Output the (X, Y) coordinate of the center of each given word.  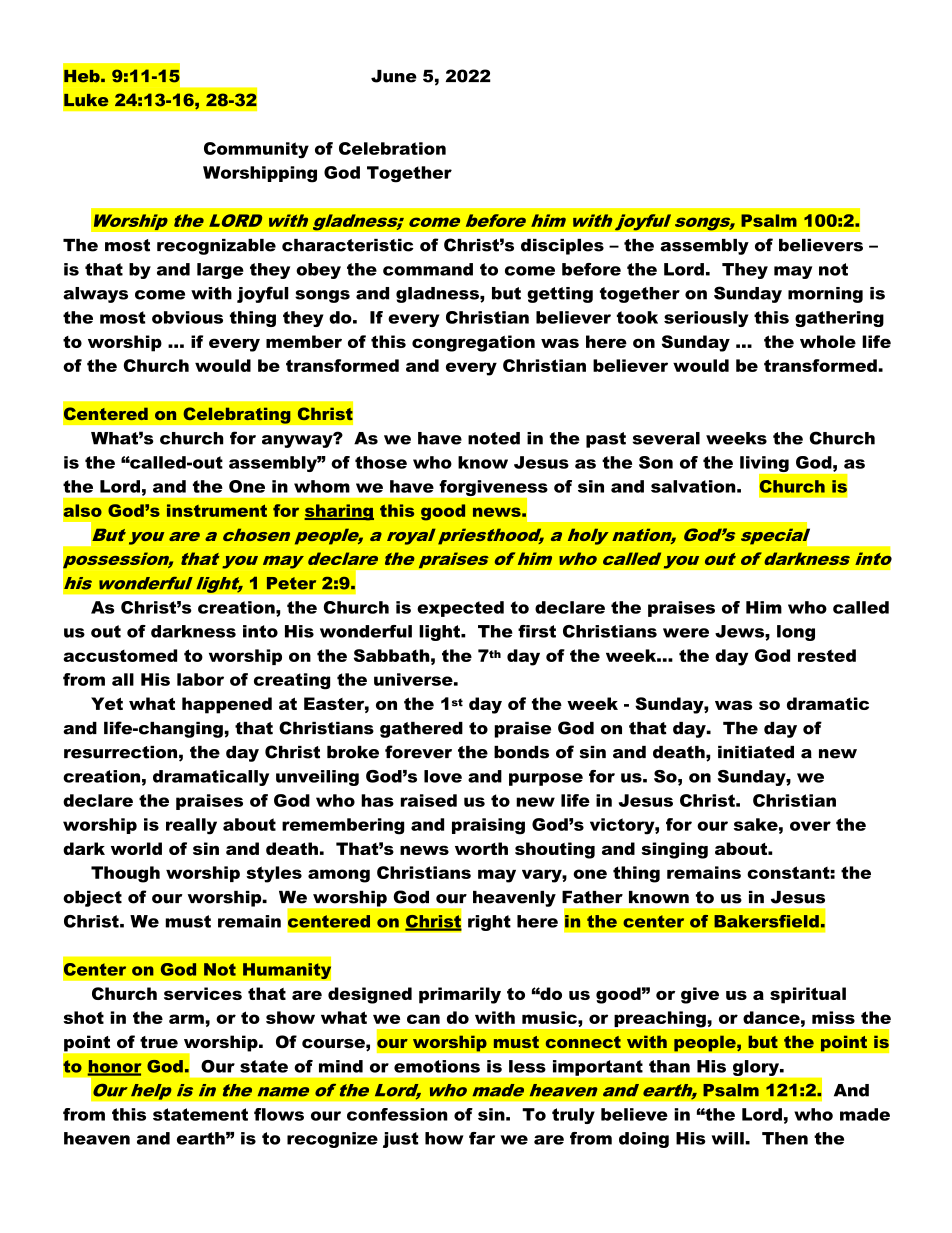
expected (460, 609)
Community (256, 150)
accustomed (120, 655)
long (796, 633)
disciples (562, 247)
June (394, 76)
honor (114, 1067)
